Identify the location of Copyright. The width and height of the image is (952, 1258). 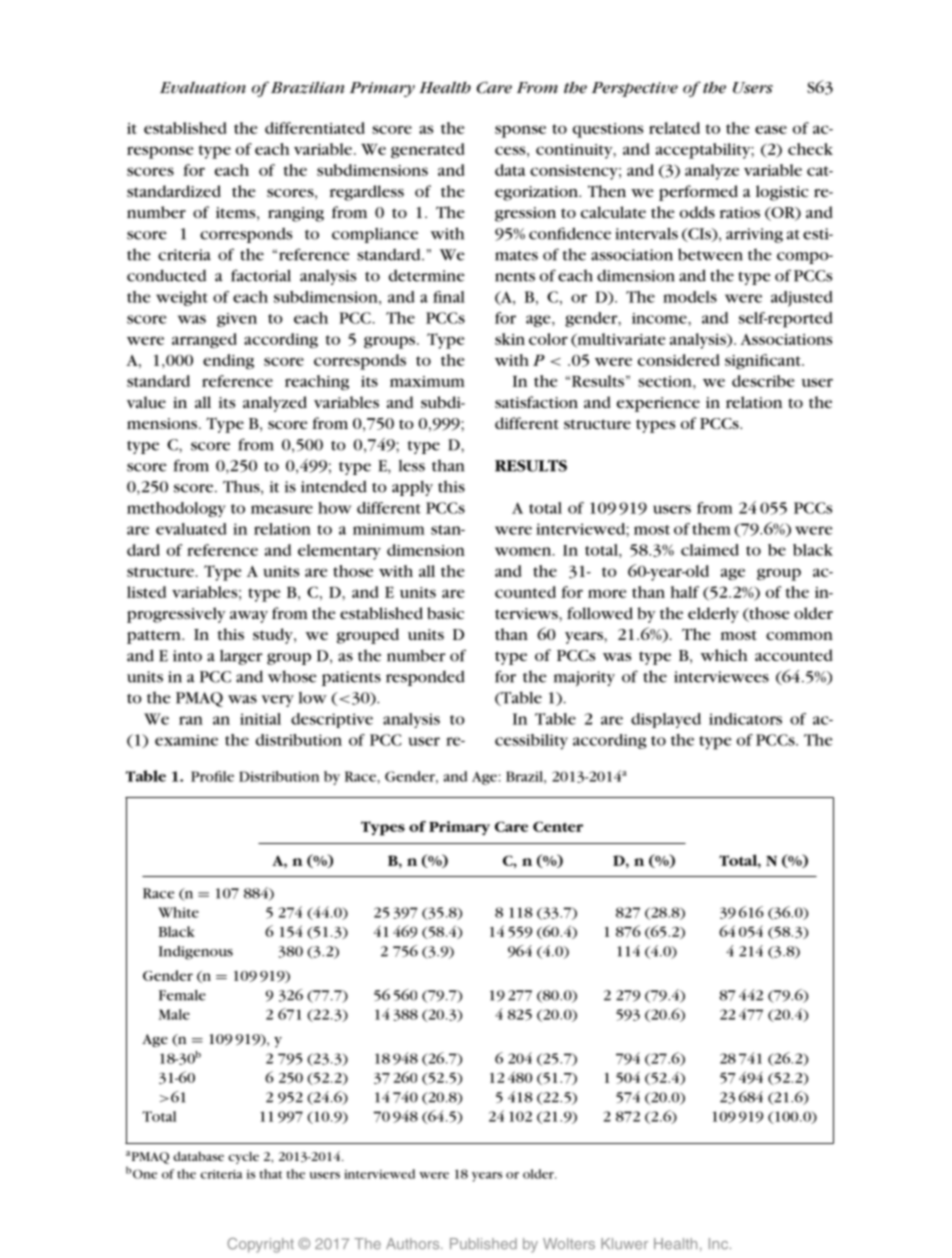
(260, 1245).
